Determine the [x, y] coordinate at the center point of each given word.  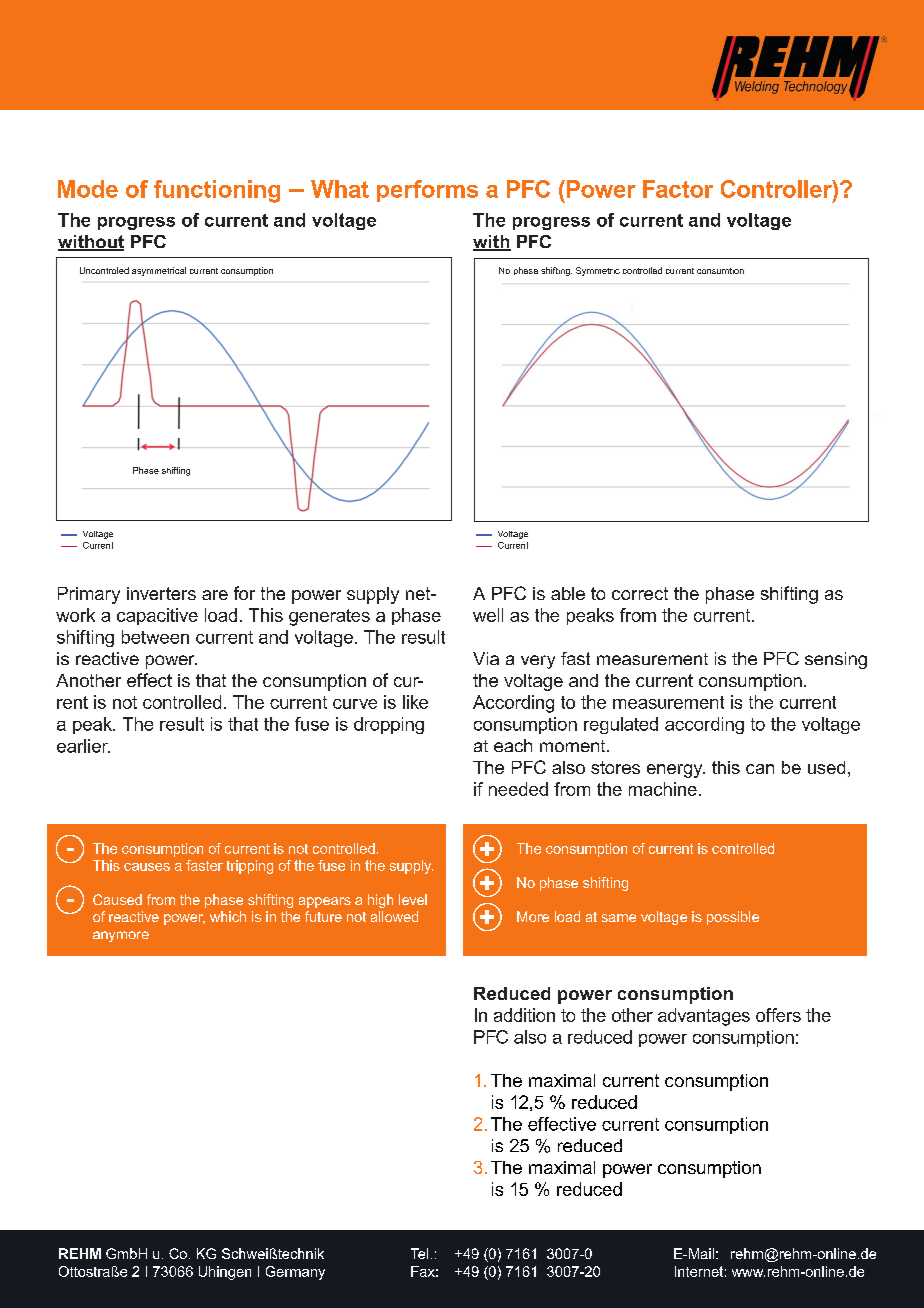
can [760, 769]
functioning [217, 191]
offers [778, 1015]
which [228, 916]
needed [518, 789]
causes [147, 867]
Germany [295, 1273]
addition [524, 1015]
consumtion [720, 271]
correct [640, 593]
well [488, 615]
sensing [836, 660]
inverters [161, 593]
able [568, 593]
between [155, 637]
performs [427, 191]
